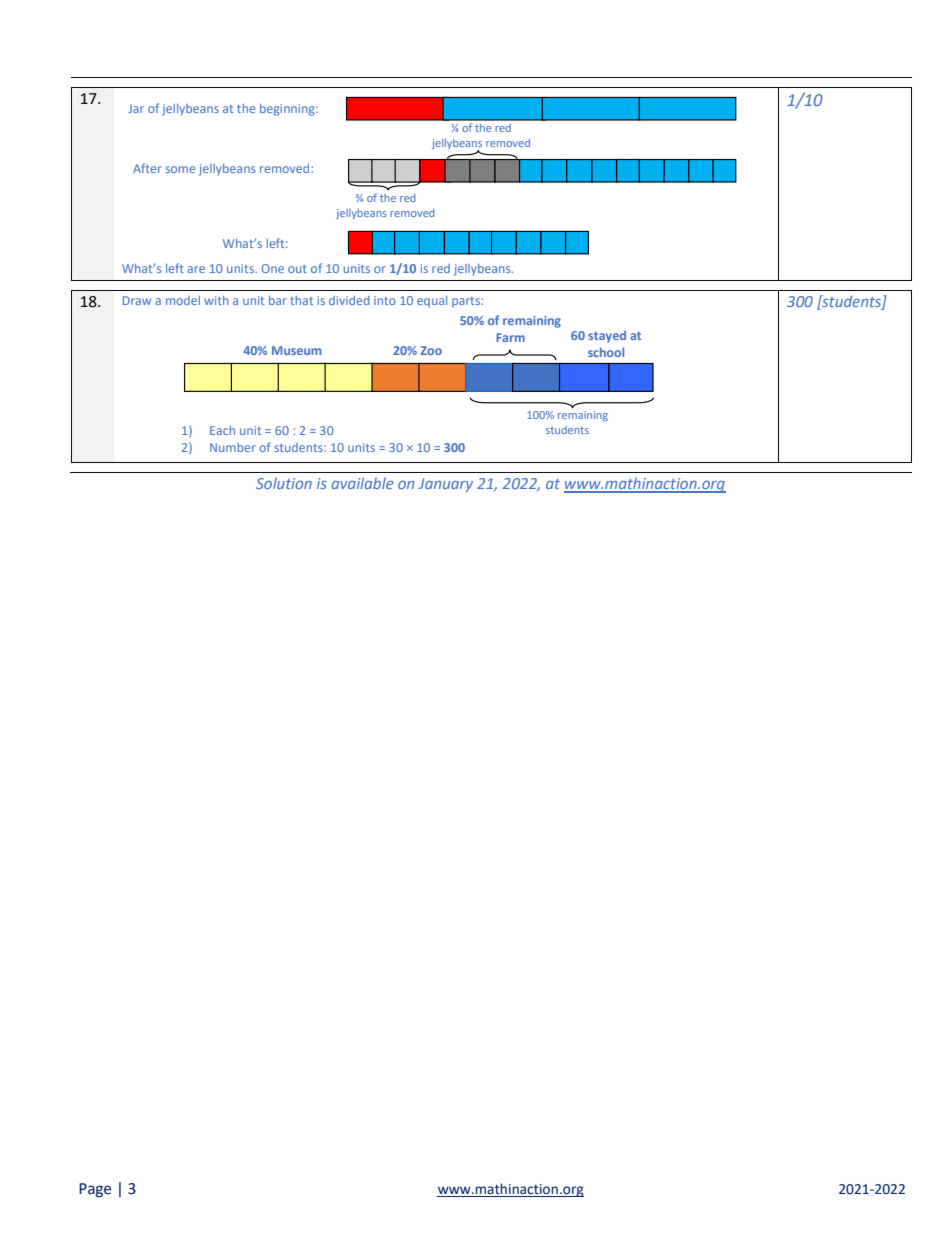 The width and height of the screenshot is (952, 1233). Describe the element at coordinates (606, 352) in the screenshot. I see `school` at that location.
